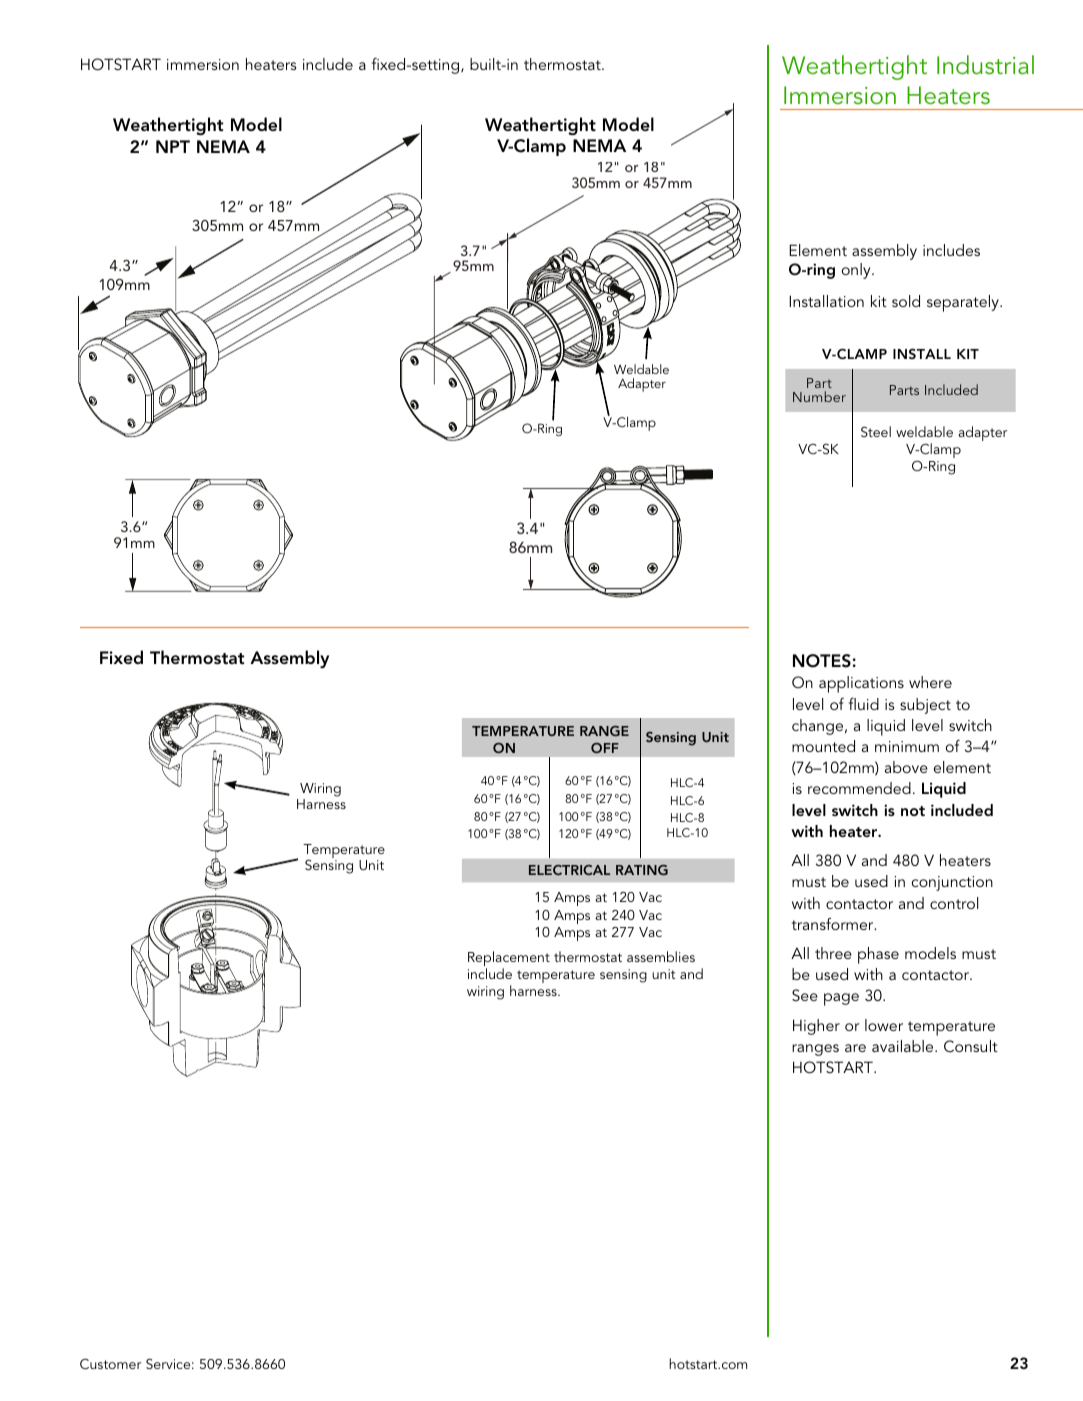 The height and width of the document is (1401, 1083). I want to click on transformer, so click(834, 924).
